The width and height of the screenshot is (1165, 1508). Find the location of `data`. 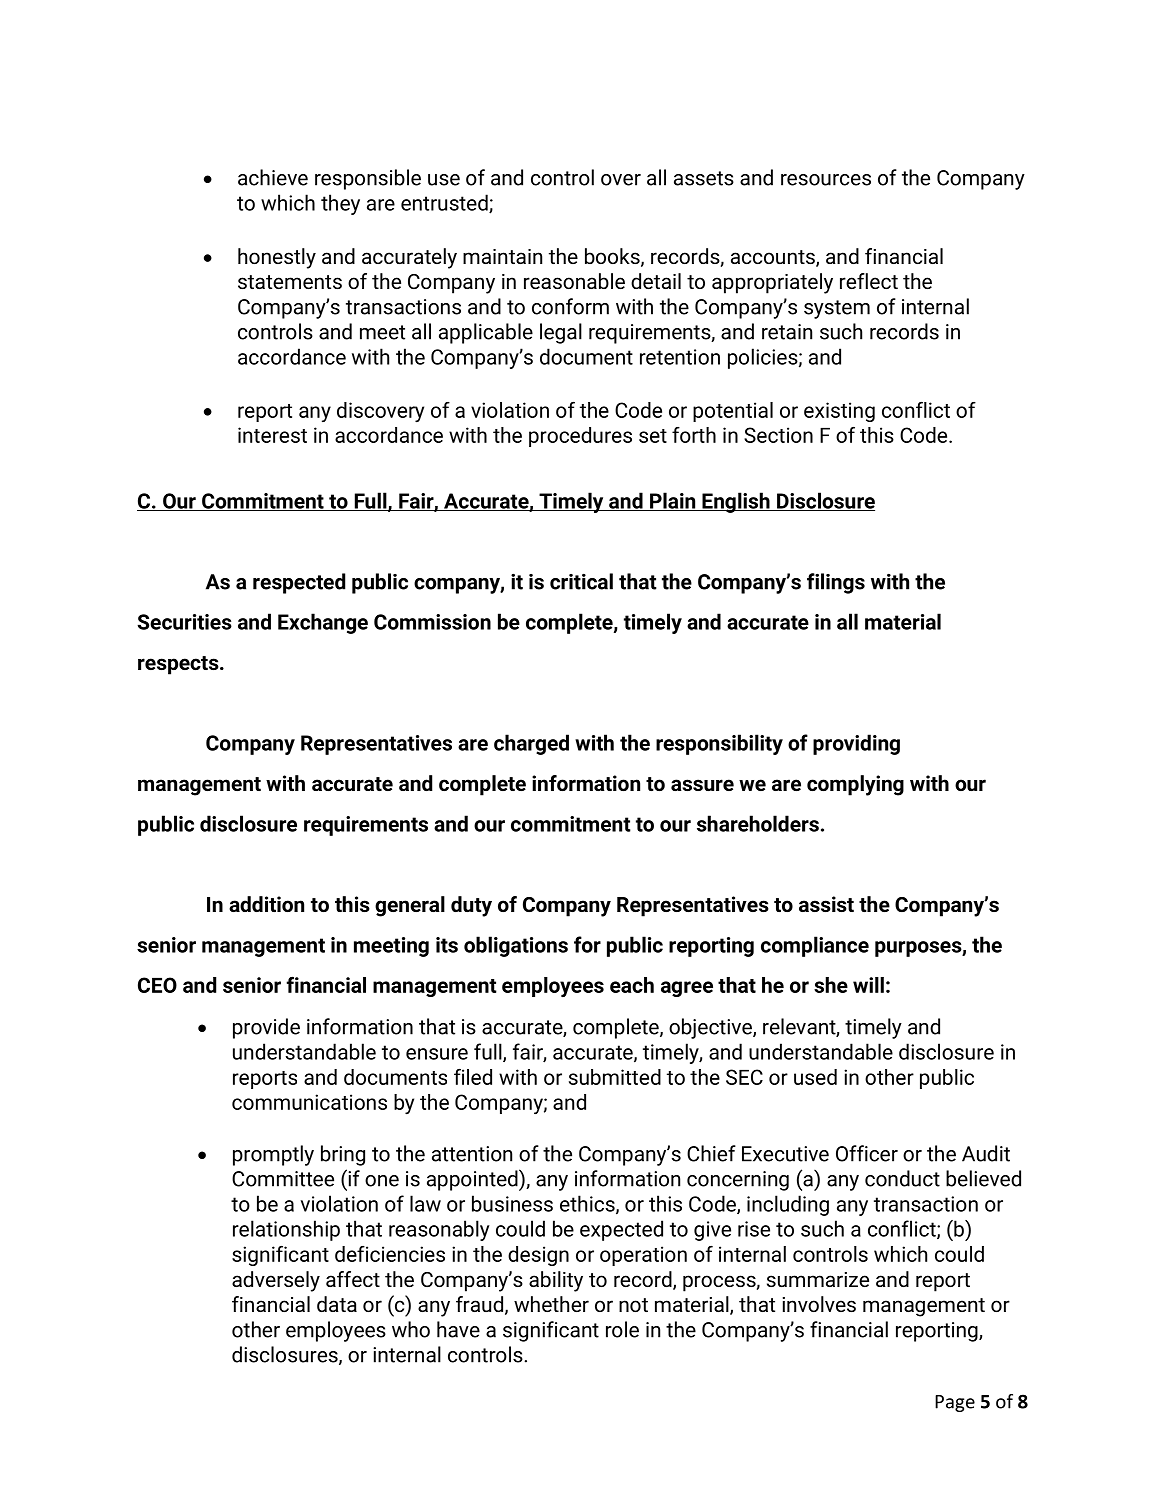

data is located at coordinates (337, 1304).
